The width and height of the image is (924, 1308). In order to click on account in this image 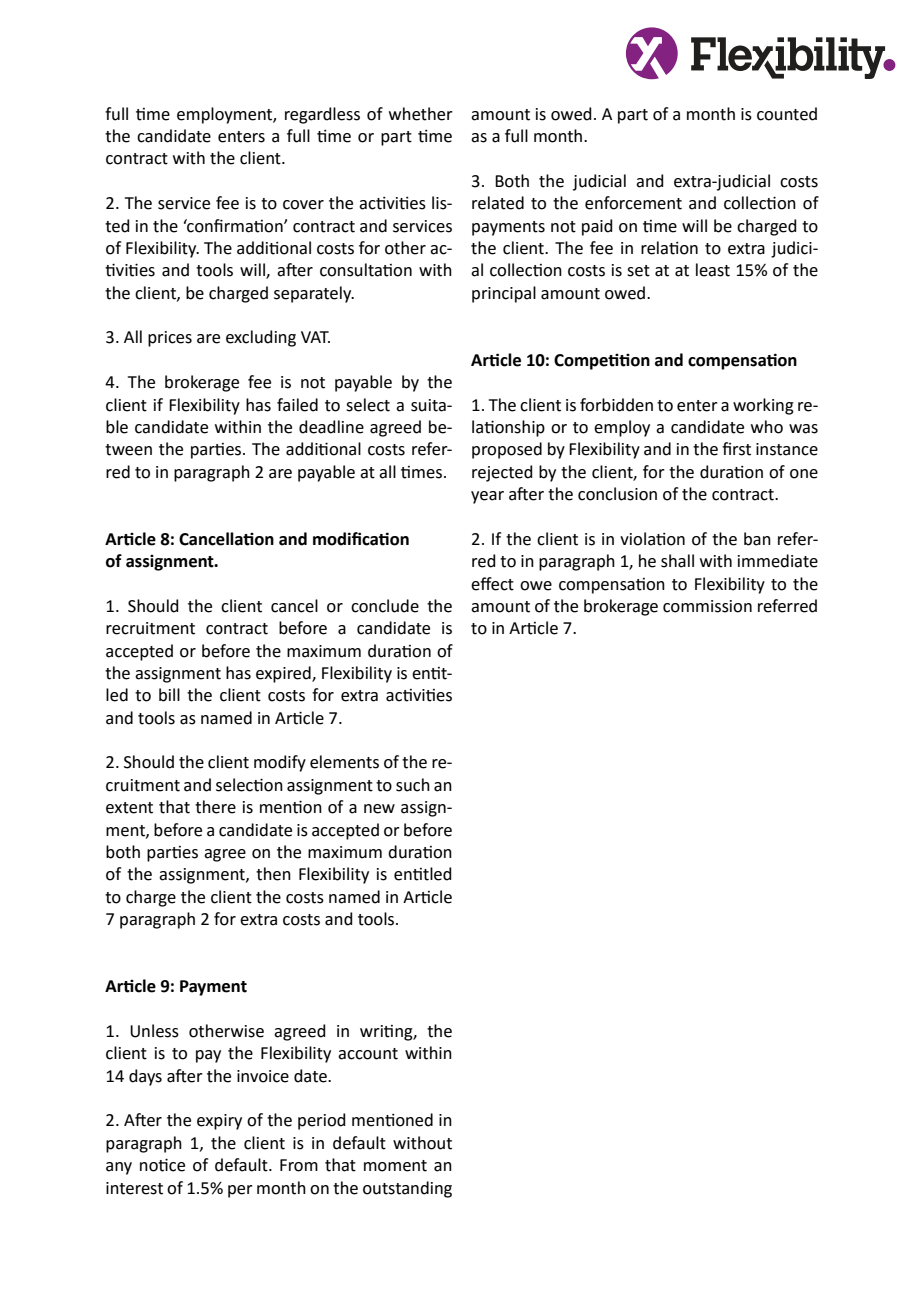, I will do `click(368, 1054)`.
